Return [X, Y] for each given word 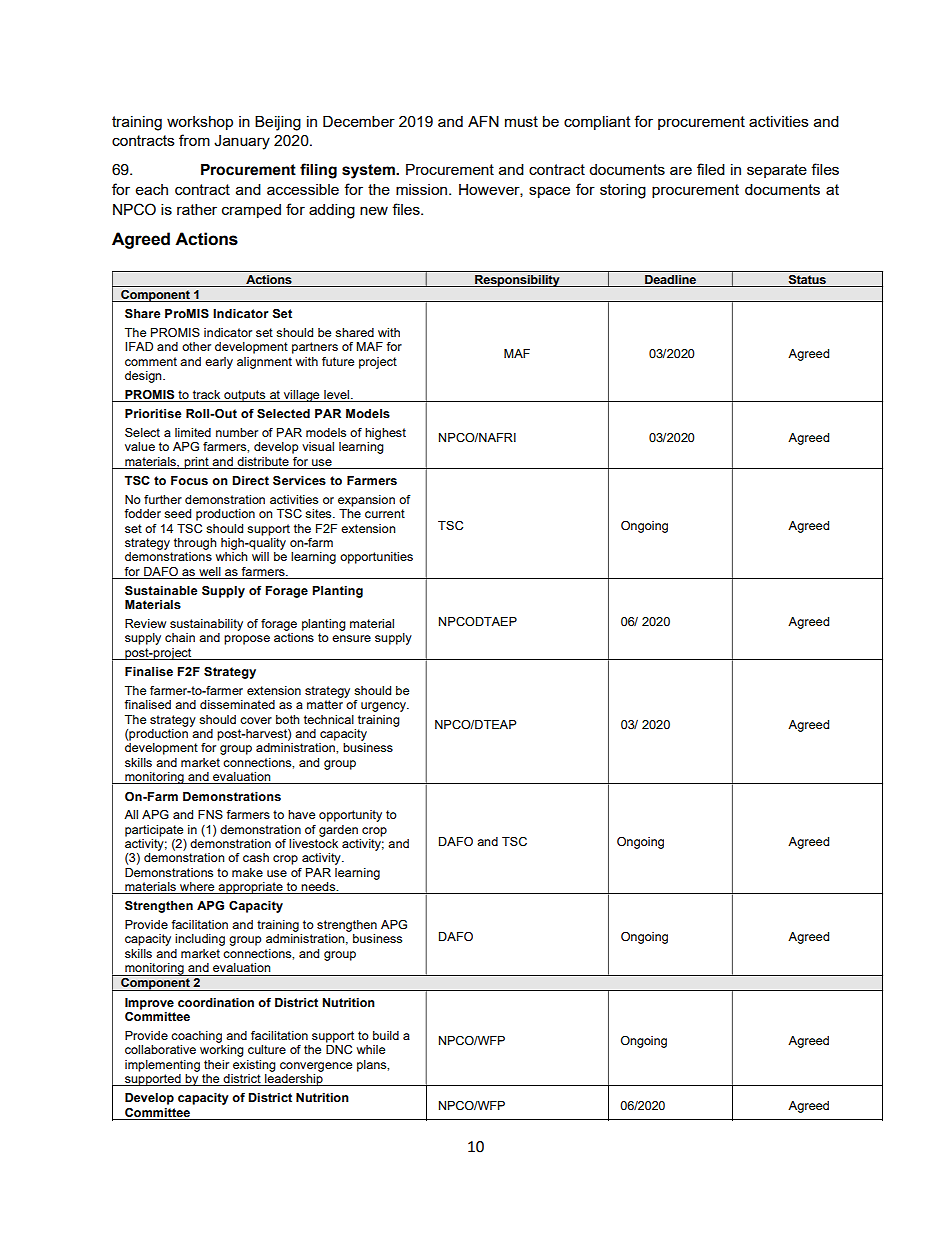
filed [711, 169]
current [385, 513]
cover [256, 720]
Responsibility [517, 281]
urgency [384, 707]
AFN [483, 121]
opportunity [350, 816]
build [386, 1035]
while [371, 1049]
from [194, 140]
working [222, 1051]
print [196, 463]
